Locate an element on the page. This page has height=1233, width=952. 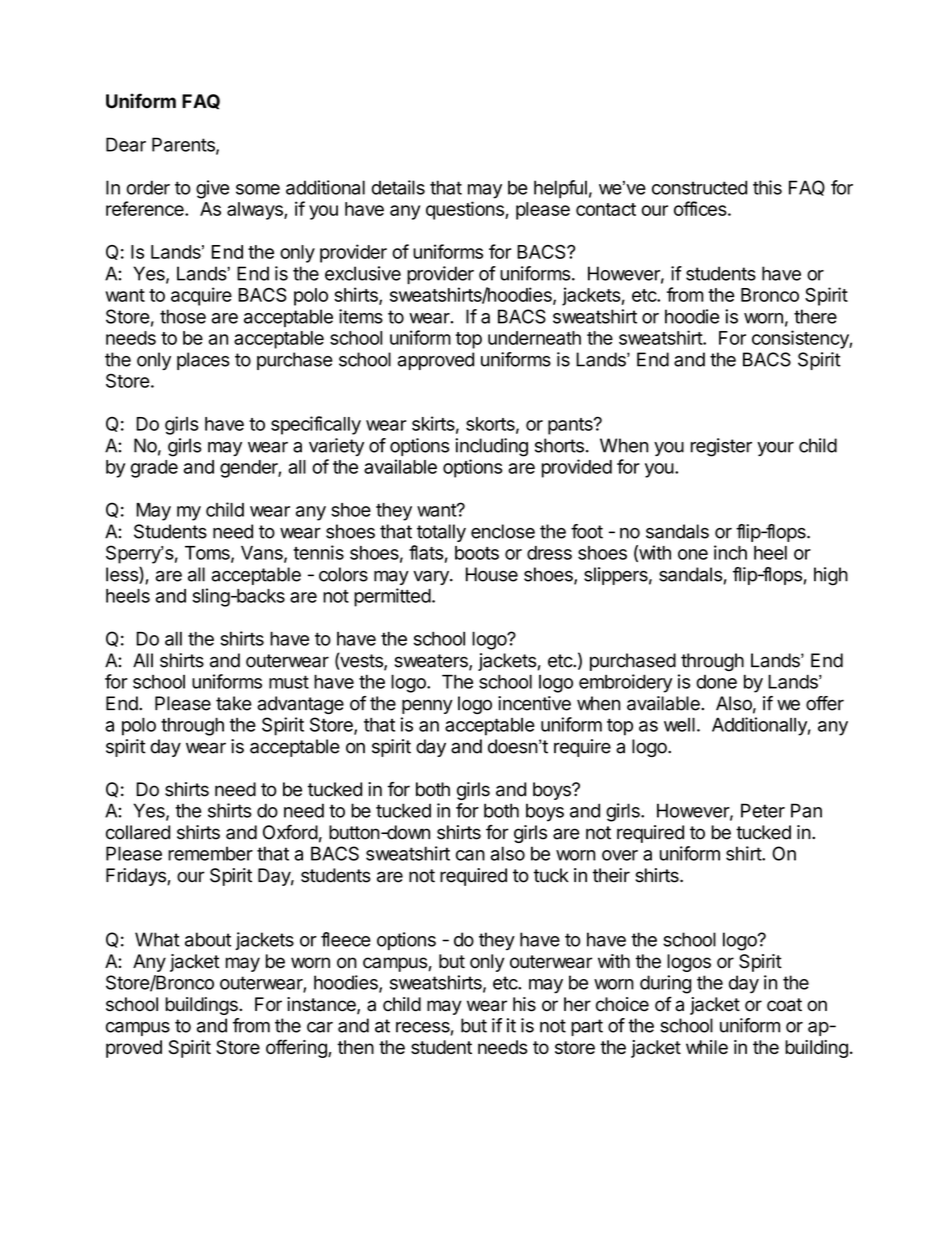
including is located at coordinates (491, 447).
